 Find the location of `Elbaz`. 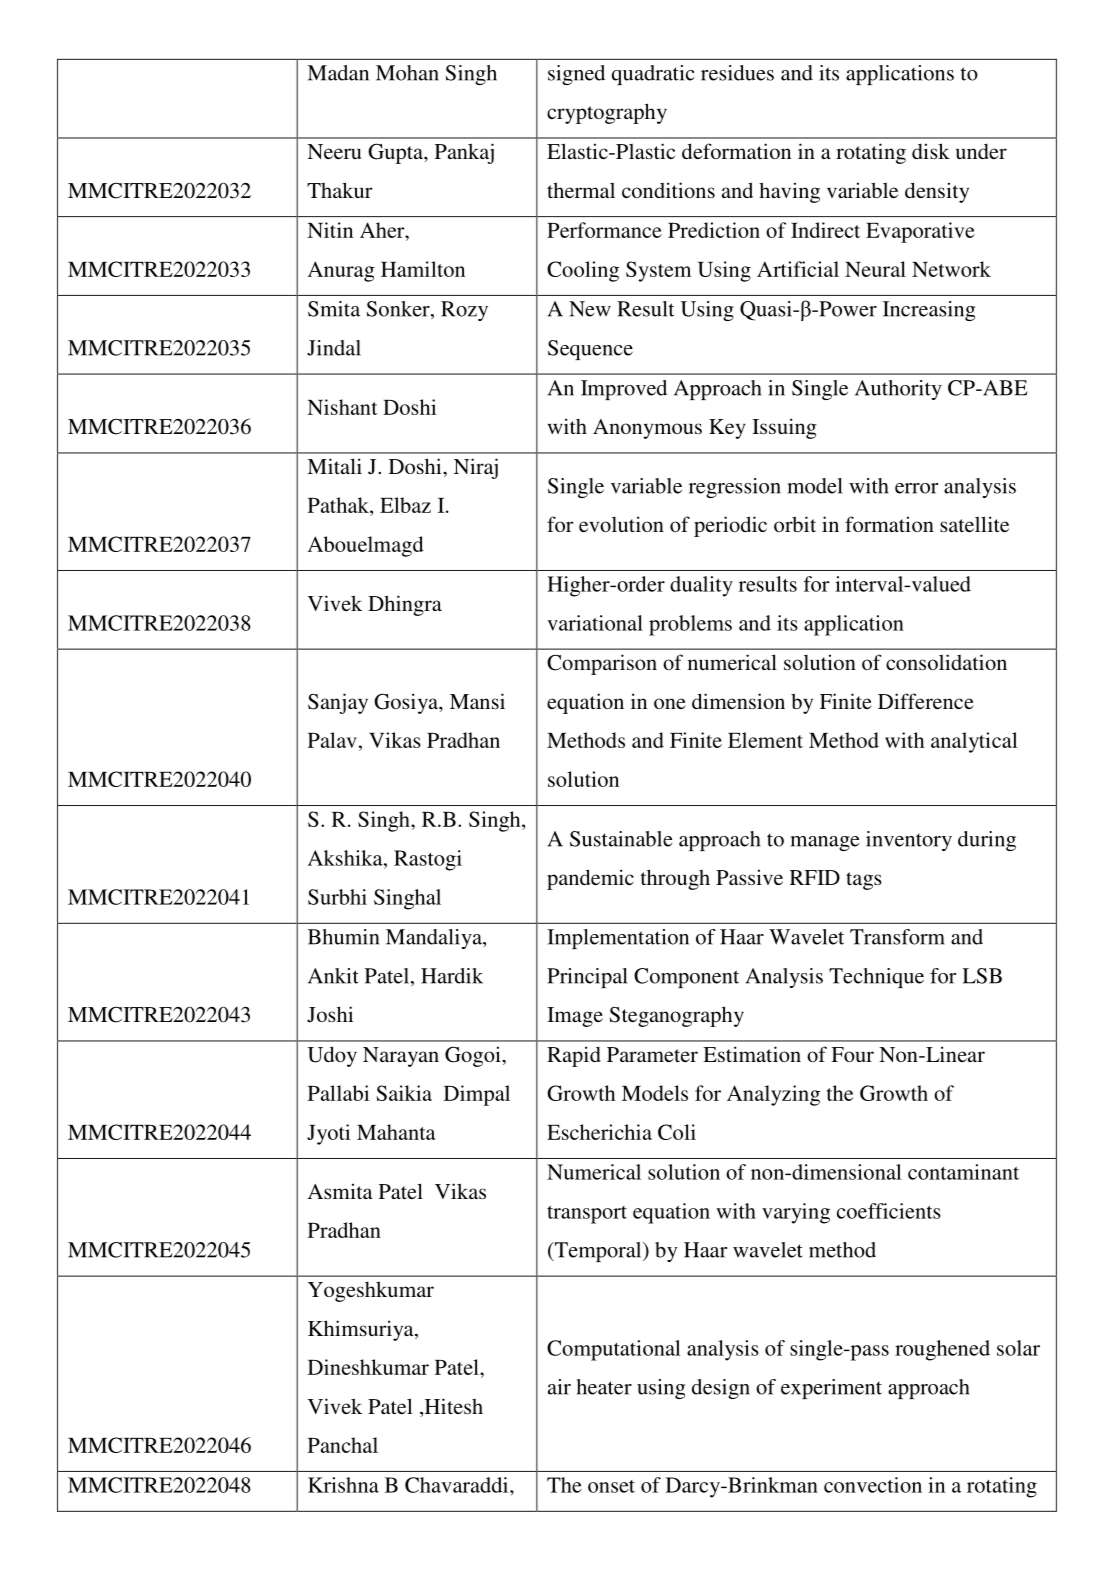

Elbaz is located at coordinates (405, 505).
